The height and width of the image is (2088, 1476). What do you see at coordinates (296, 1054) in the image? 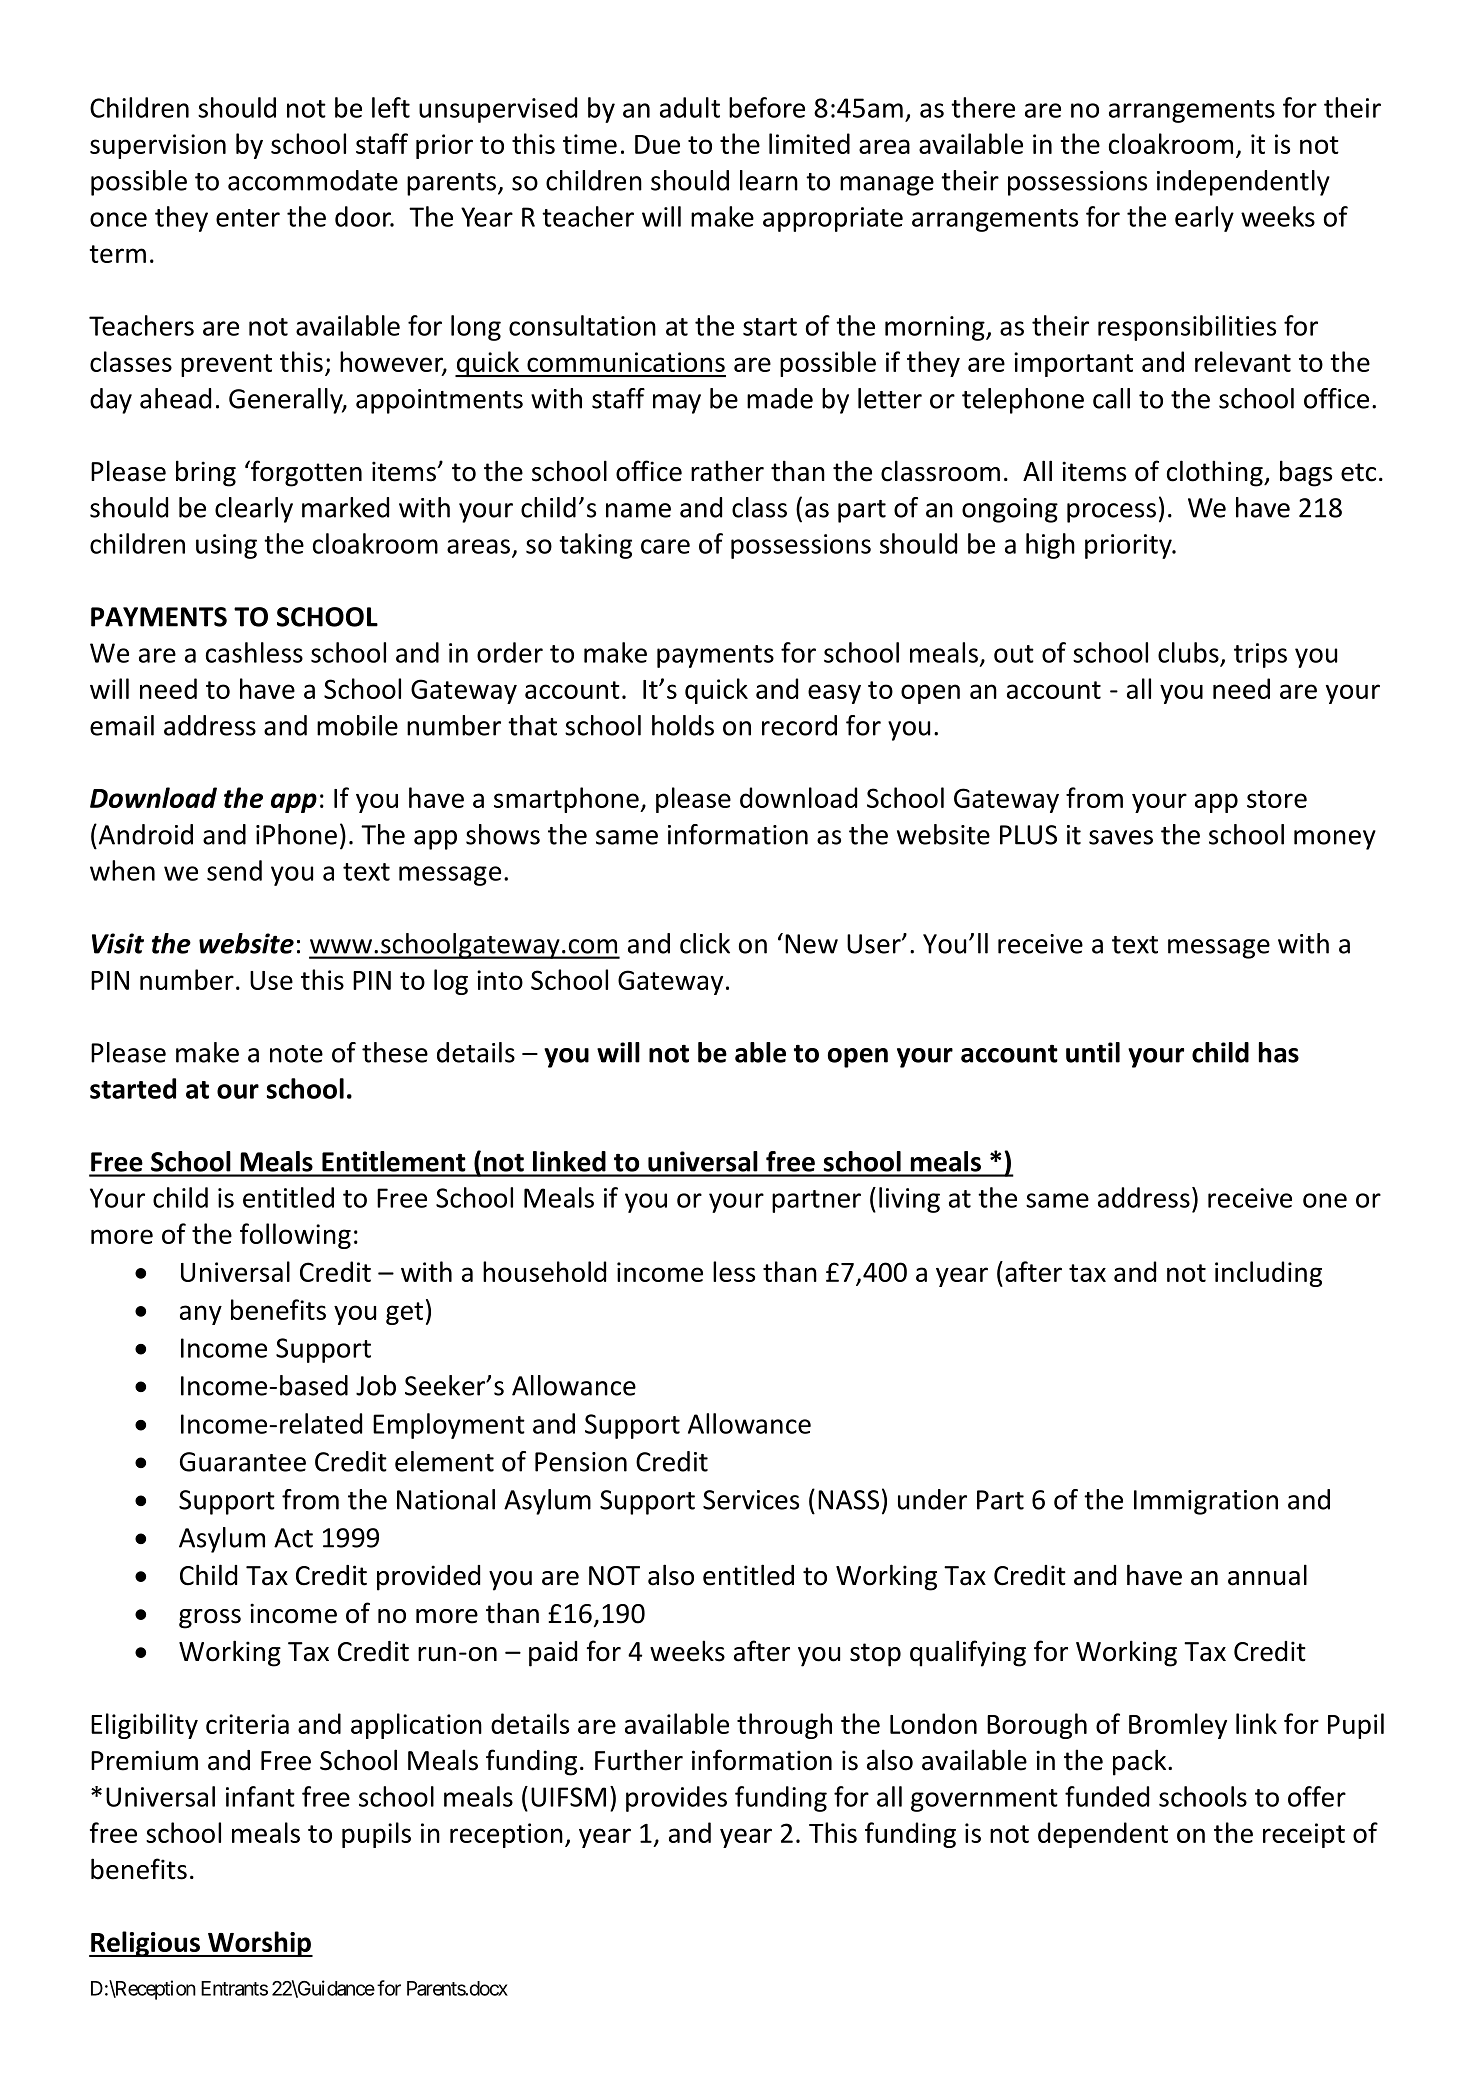
I see `note` at bounding box center [296, 1054].
